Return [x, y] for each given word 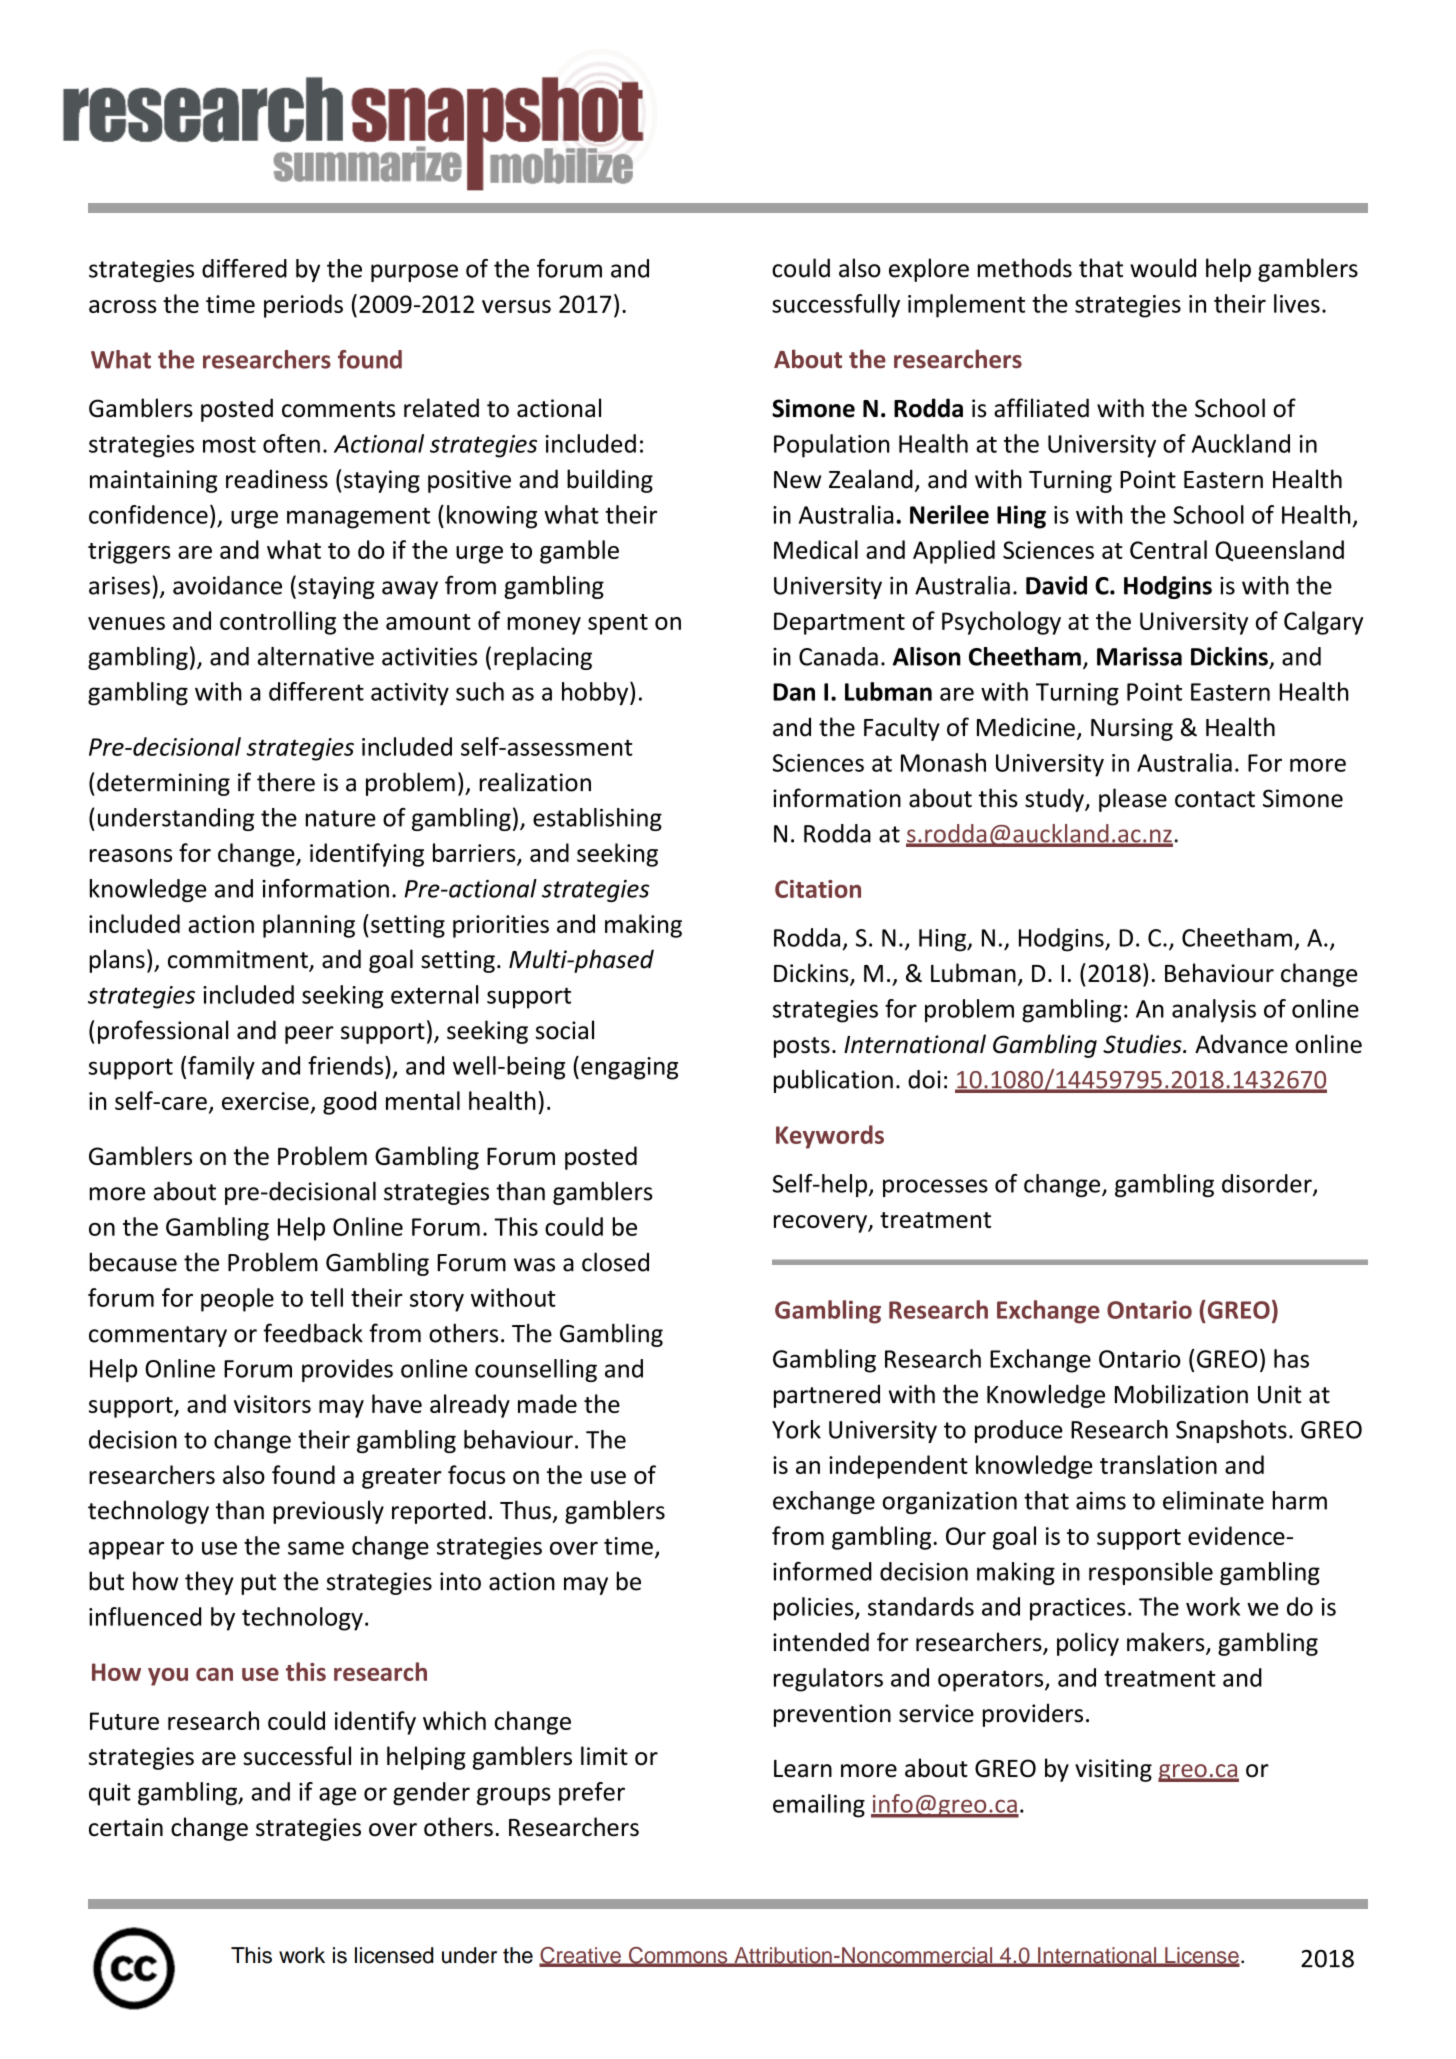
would [1163, 268]
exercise [265, 1101]
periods [303, 306]
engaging [629, 1068]
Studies [1143, 1044]
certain [126, 1827]
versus [516, 306]
